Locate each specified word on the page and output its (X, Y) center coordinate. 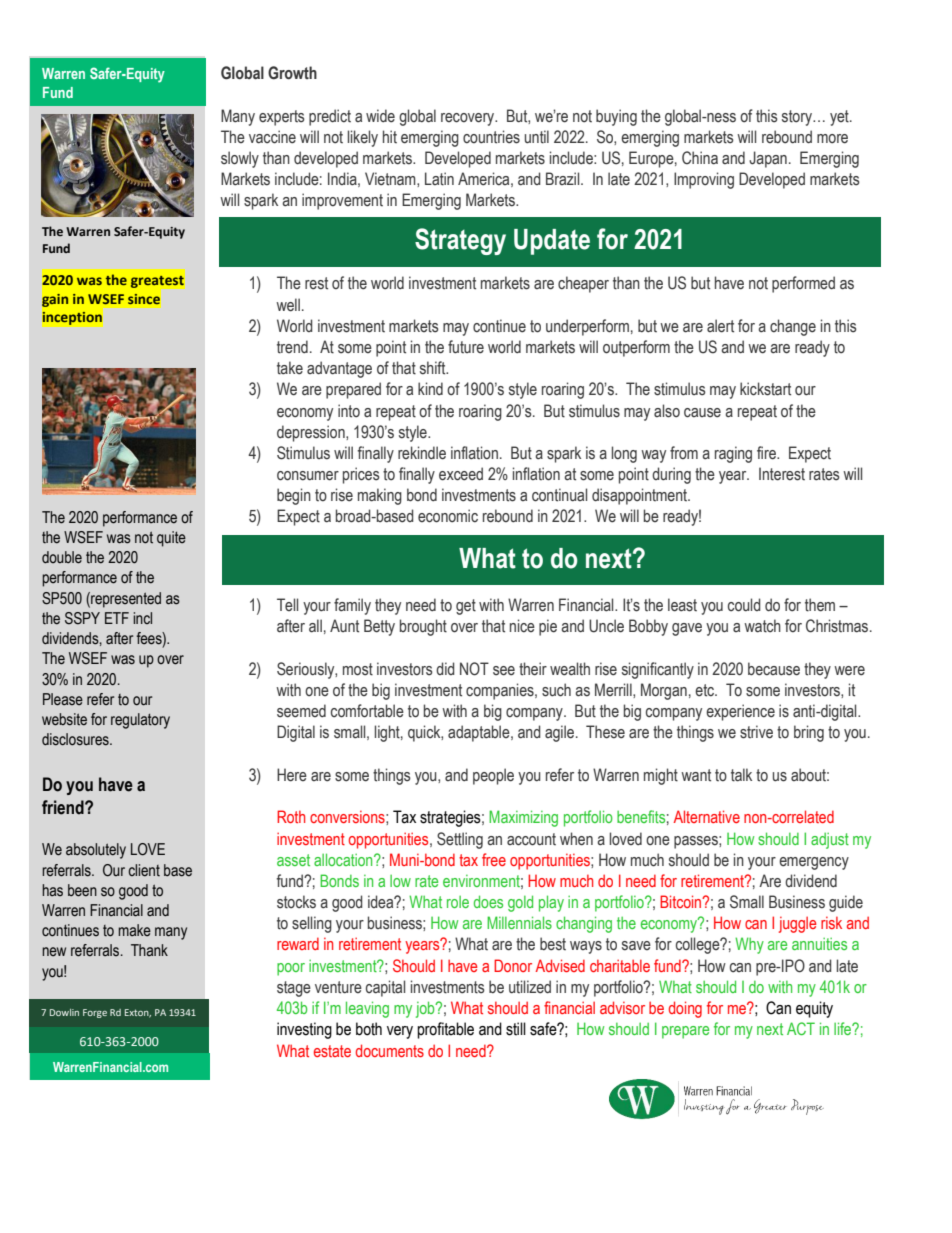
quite (171, 539)
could (744, 605)
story (798, 118)
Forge (95, 1013)
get (466, 607)
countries (491, 137)
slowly (240, 159)
